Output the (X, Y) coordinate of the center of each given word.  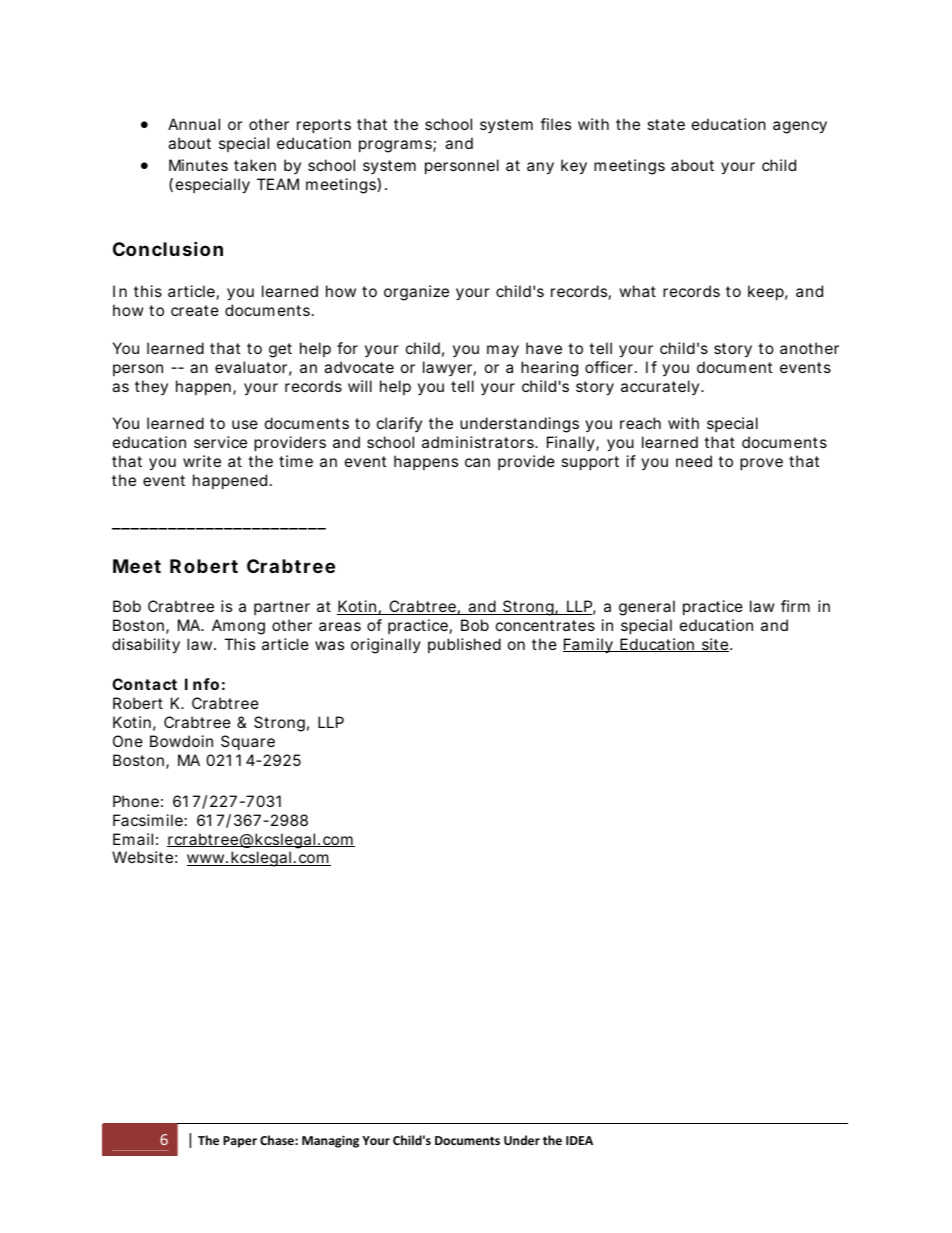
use (245, 424)
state (666, 124)
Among (238, 627)
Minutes (198, 165)
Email (133, 839)
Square (248, 742)
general (647, 608)
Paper (240, 1142)
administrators (479, 442)
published (464, 645)
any (540, 168)
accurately (661, 387)
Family (589, 646)
